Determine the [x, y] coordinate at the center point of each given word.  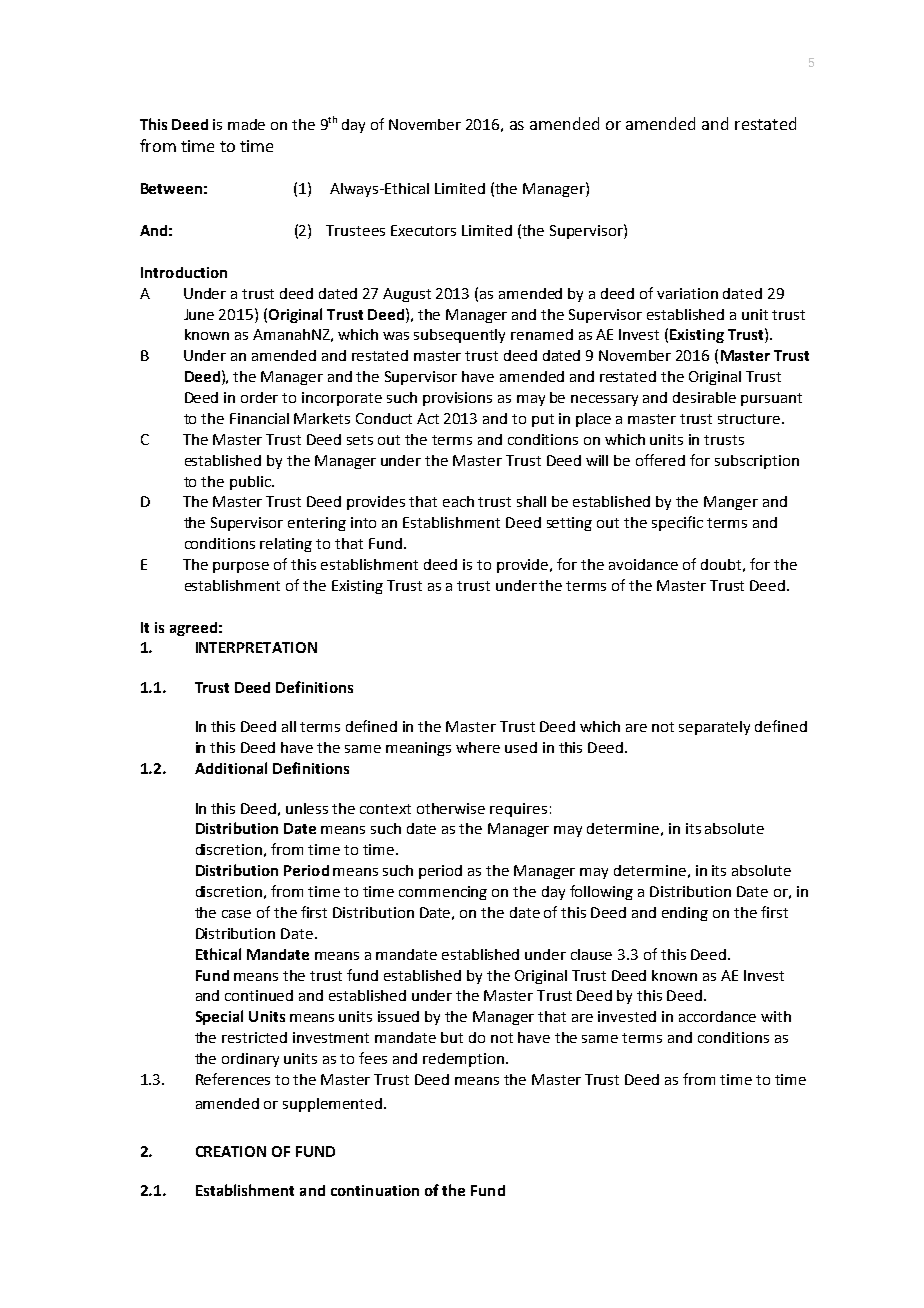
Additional [231, 768]
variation [687, 293]
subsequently [459, 336]
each [458, 501]
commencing [443, 893]
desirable [704, 397]
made [246, 124]
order [259, 397]
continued [259, 995]
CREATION [231, 1151]
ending [685, 914]
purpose [241, 567]
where [478, 747]
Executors [423, 230]
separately [714, 728]
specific [677, 523]
